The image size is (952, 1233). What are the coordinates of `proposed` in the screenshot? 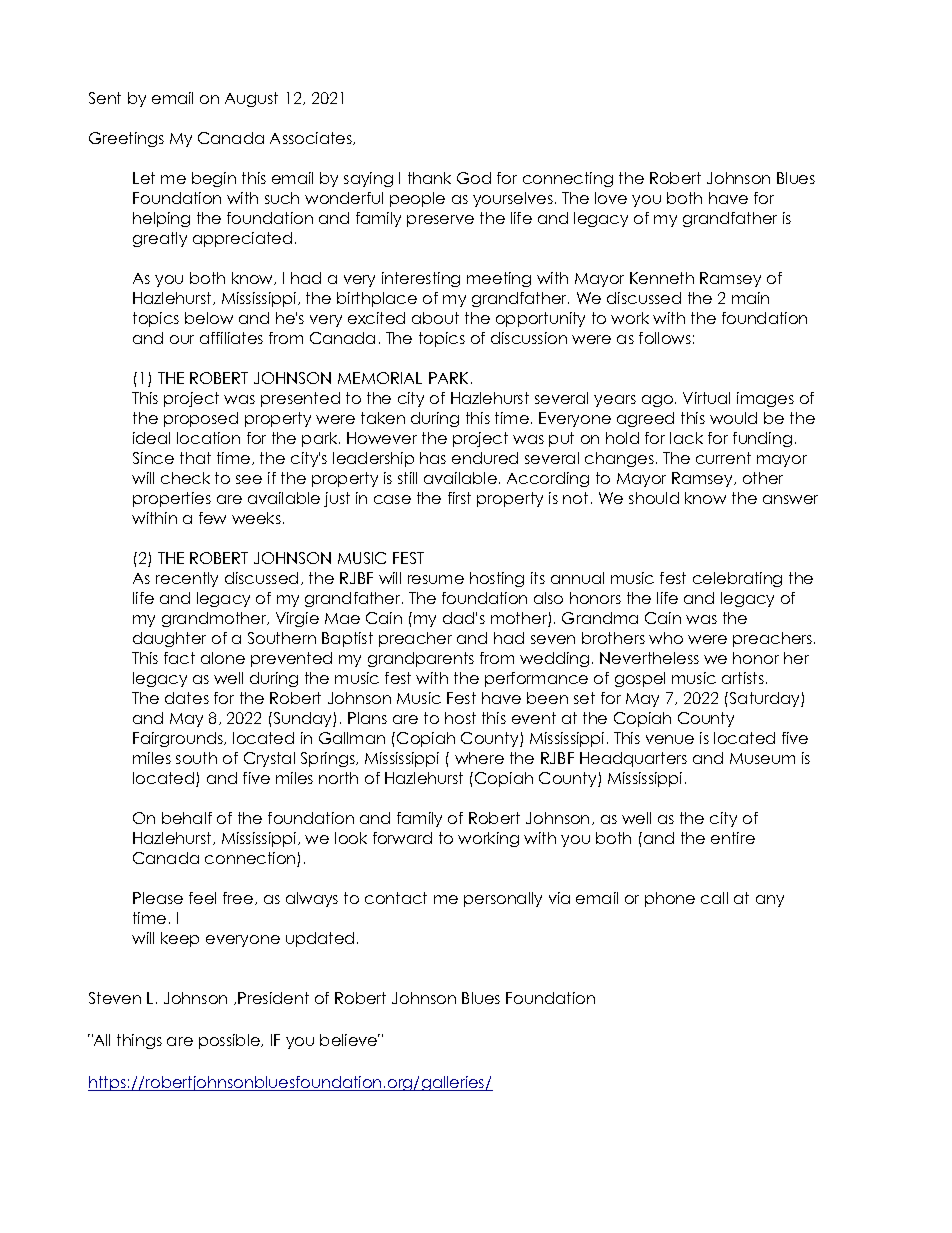 It's located at (201, 419).
